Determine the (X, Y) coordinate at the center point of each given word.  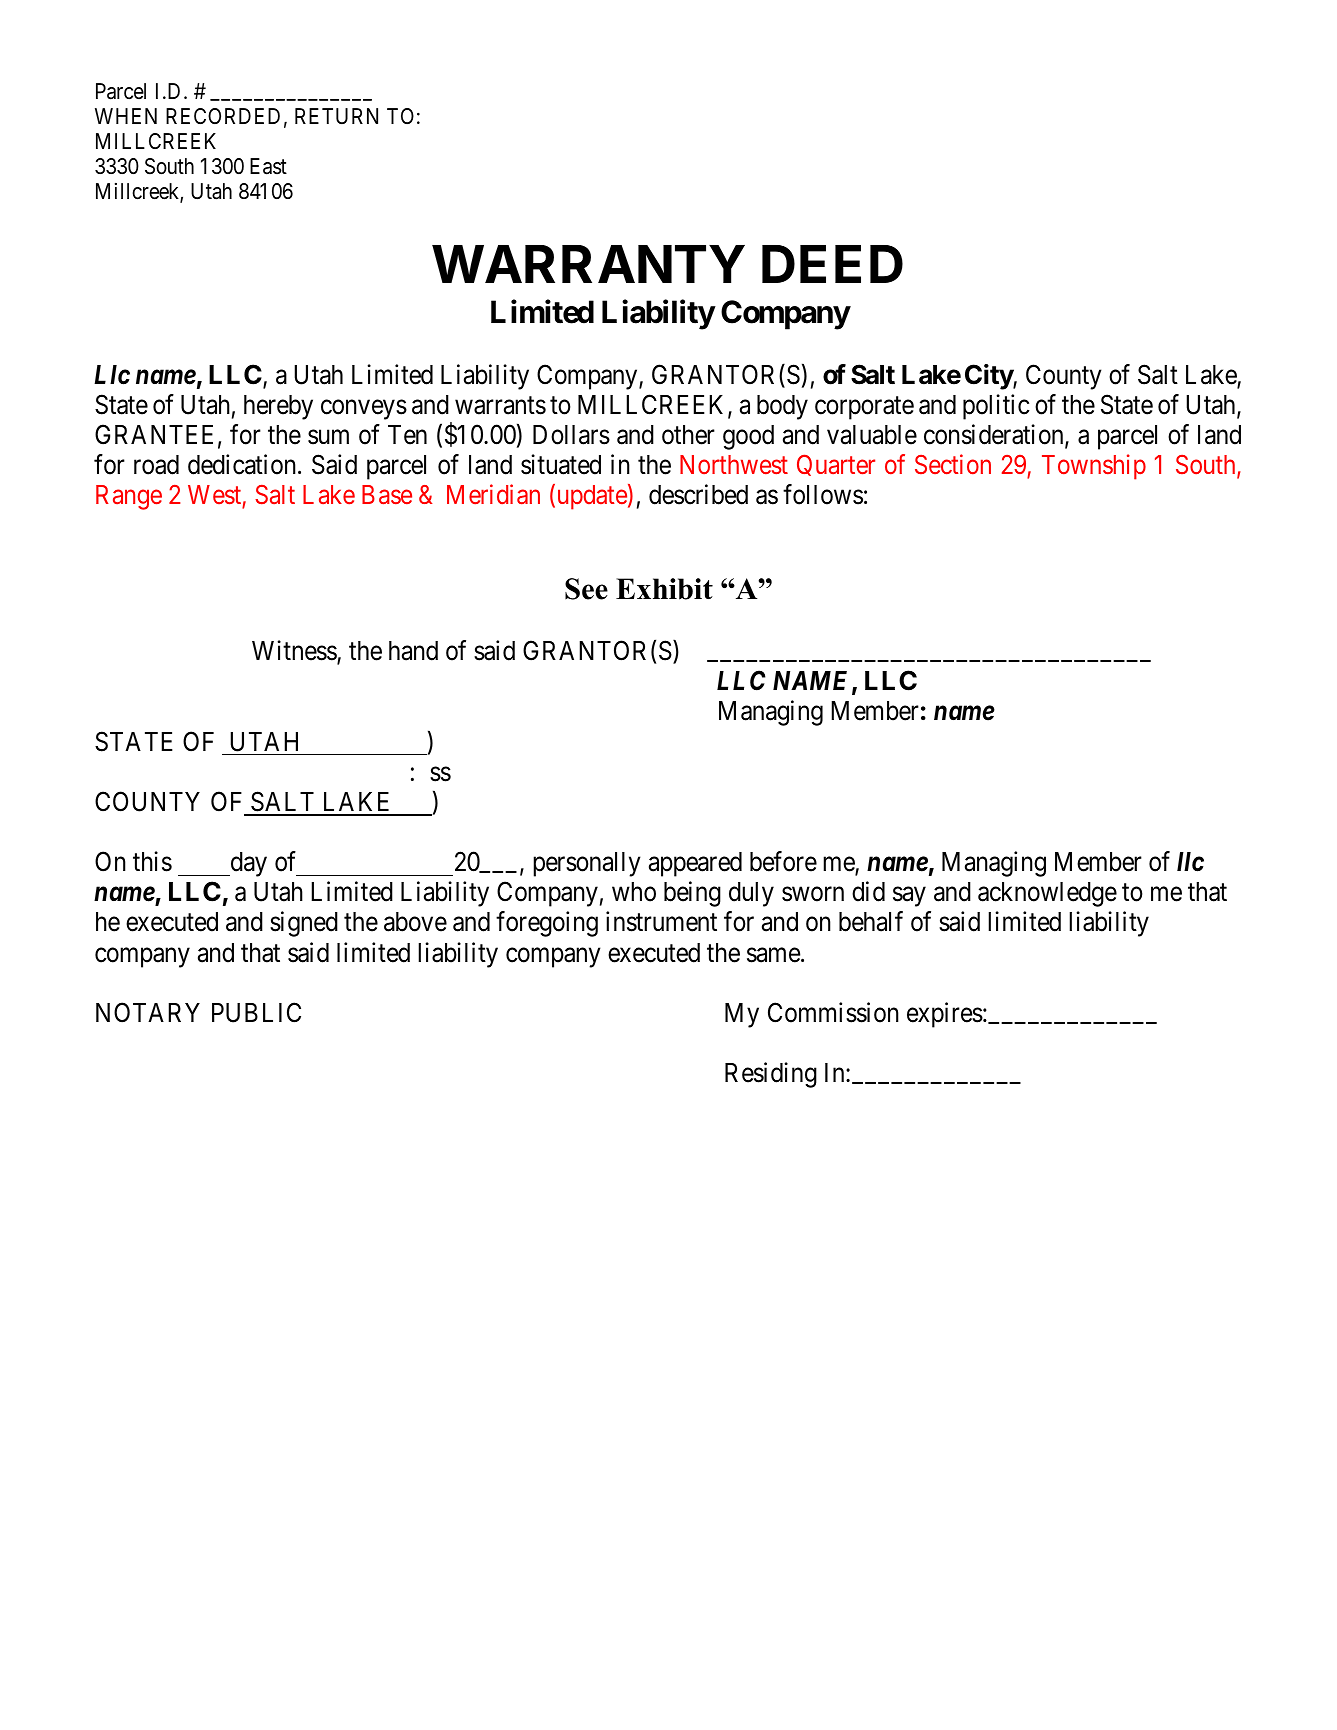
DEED (832, 264)
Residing (771, 1075)
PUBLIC (256, 1012)
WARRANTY (588, 264)
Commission (833, 1012)
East (268, 166)
